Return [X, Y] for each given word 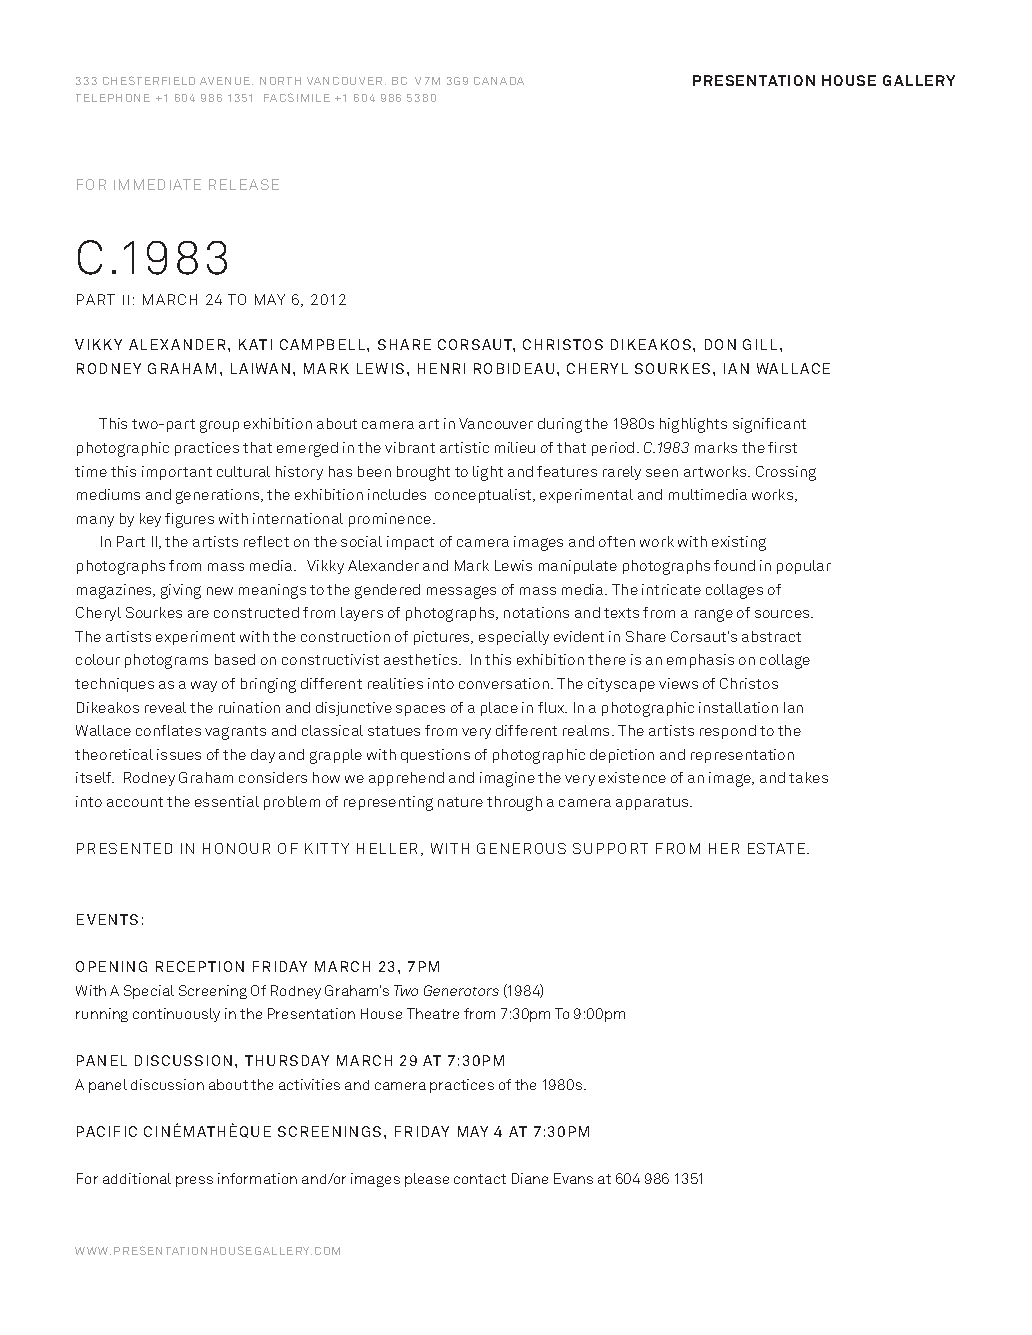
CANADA [499, 81]
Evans [573, 1178]
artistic [464, 447]
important [177, 473]
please [427, 1180]
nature [460, 802]
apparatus [653, 803]
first [782, 447]
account [135, 802]
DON [720, 344]
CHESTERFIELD [149, 80]
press [194, 1181]
